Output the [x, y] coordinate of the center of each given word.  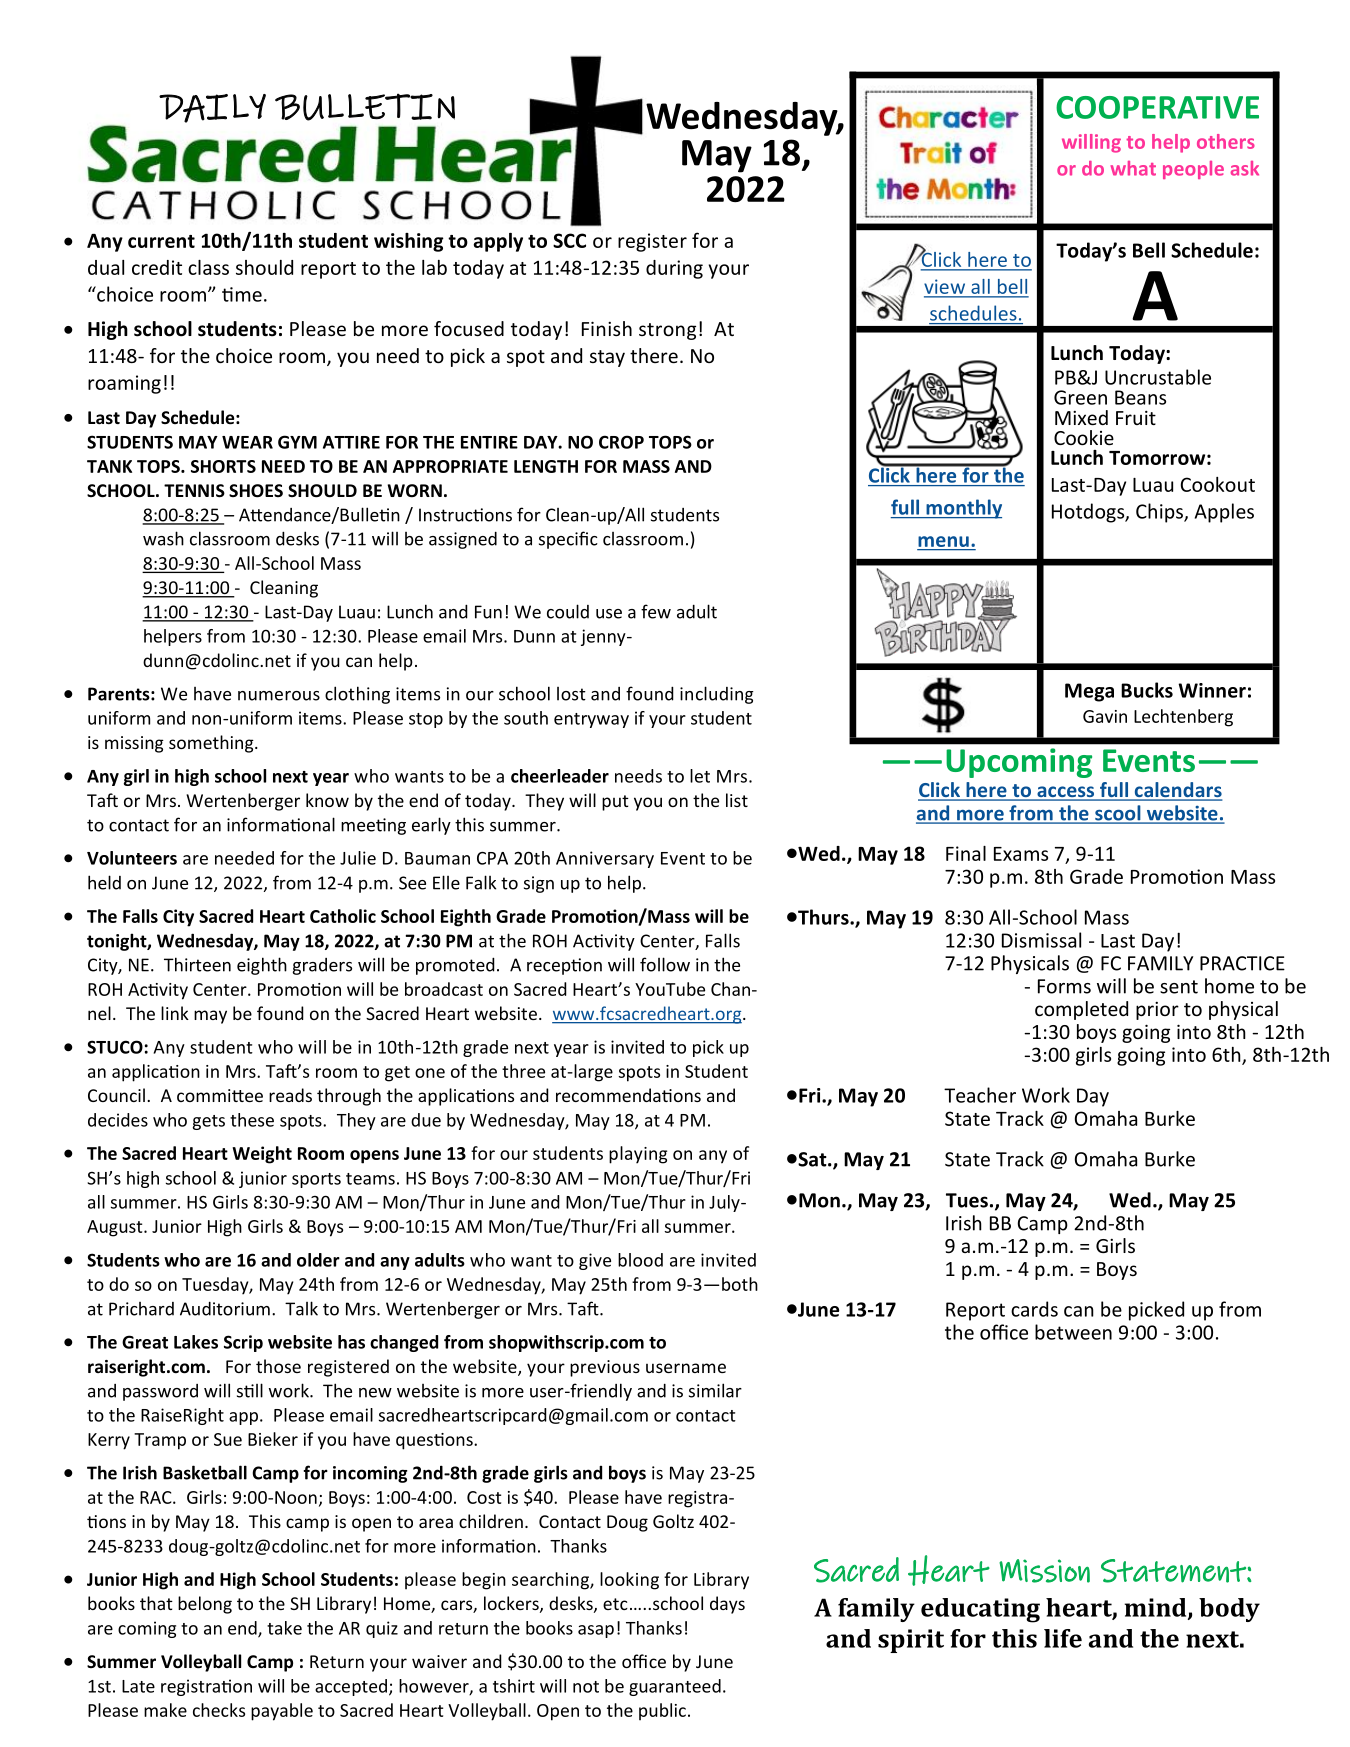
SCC [569, 240]
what [1133, 168]
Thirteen [197, 964]
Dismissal [1041, 940]
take [284, 1628]
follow [665, 964]
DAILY [212, 108]
